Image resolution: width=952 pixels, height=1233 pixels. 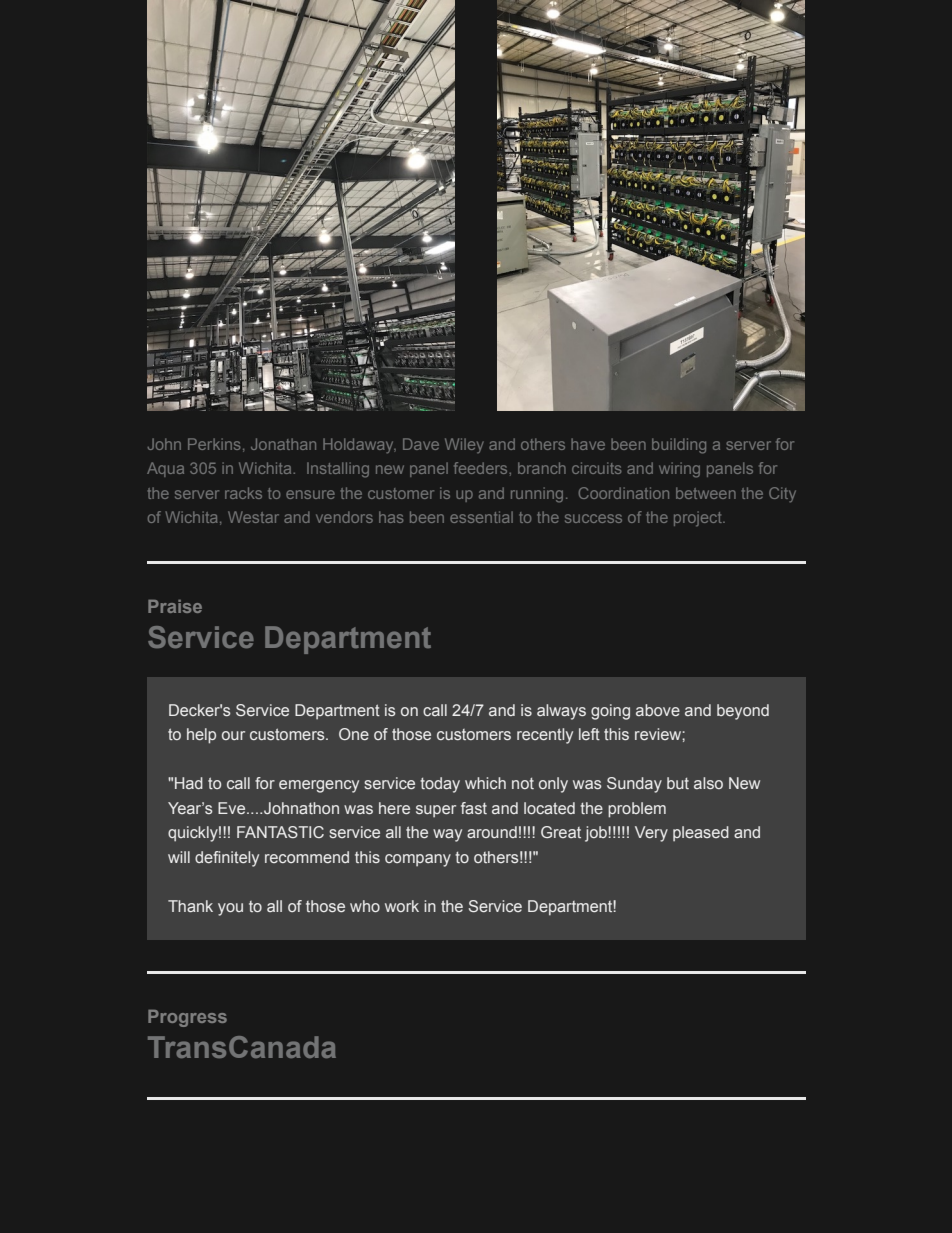 What do you see at coordinates (402, 906) in the document?
I see `work` at bounding box center [402, 906].
